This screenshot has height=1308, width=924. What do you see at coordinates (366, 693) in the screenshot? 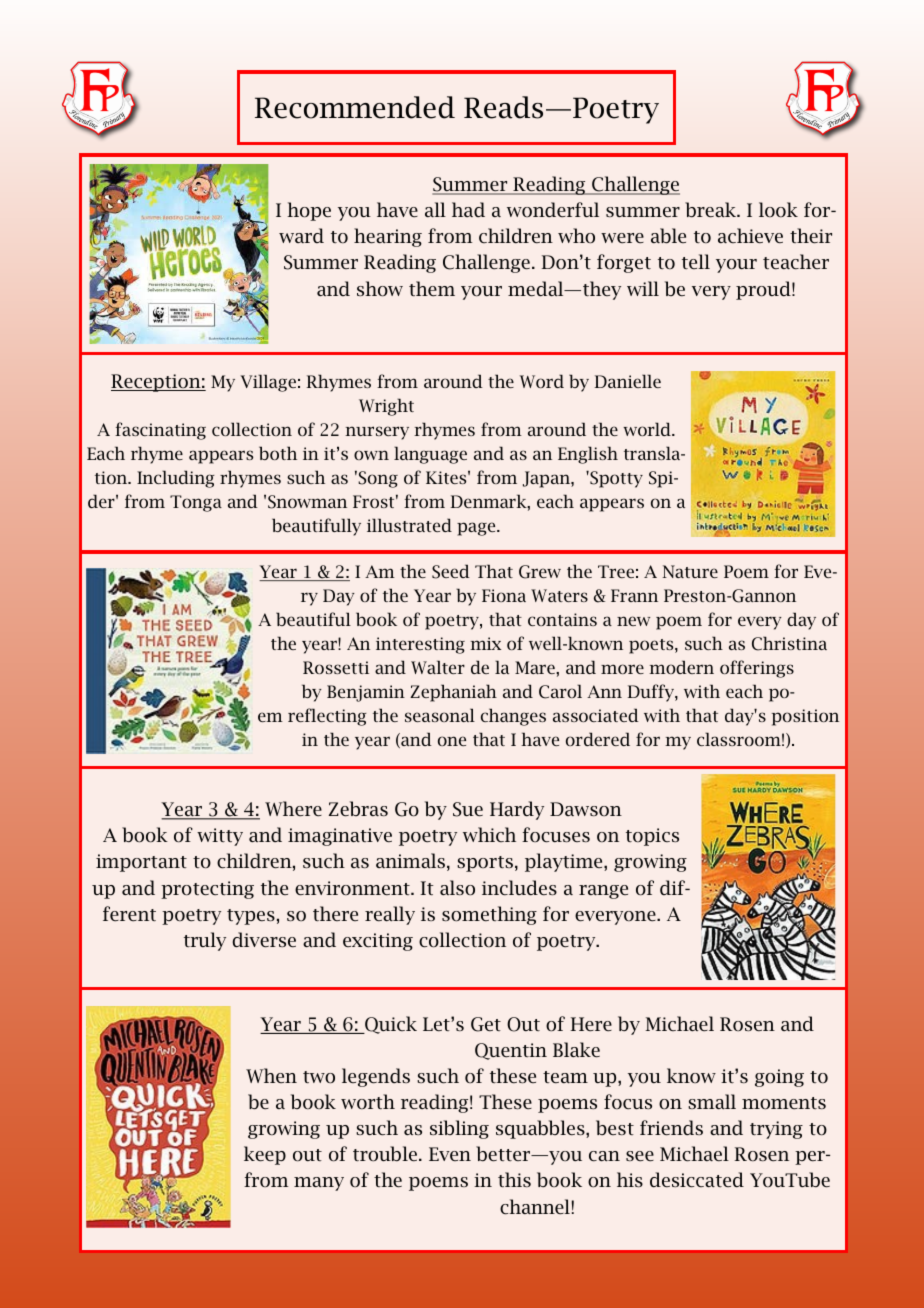
I see `Benjamin` at bounding box center [366, 693].
